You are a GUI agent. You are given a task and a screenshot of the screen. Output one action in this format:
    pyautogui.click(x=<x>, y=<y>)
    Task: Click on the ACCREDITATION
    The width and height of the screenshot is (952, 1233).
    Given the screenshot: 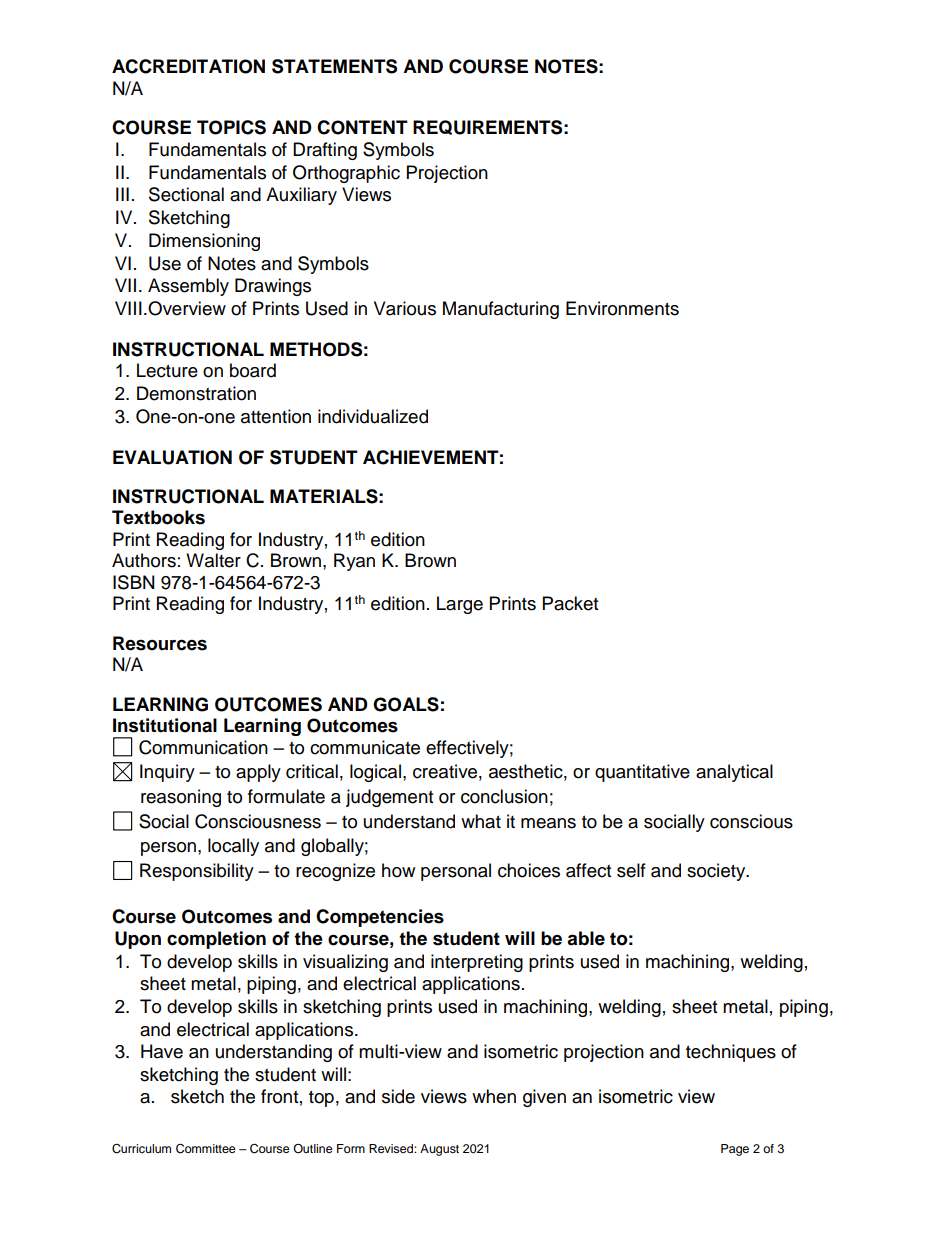 What is the action you would take?
    pyautogui.click(x=188, y=66)
